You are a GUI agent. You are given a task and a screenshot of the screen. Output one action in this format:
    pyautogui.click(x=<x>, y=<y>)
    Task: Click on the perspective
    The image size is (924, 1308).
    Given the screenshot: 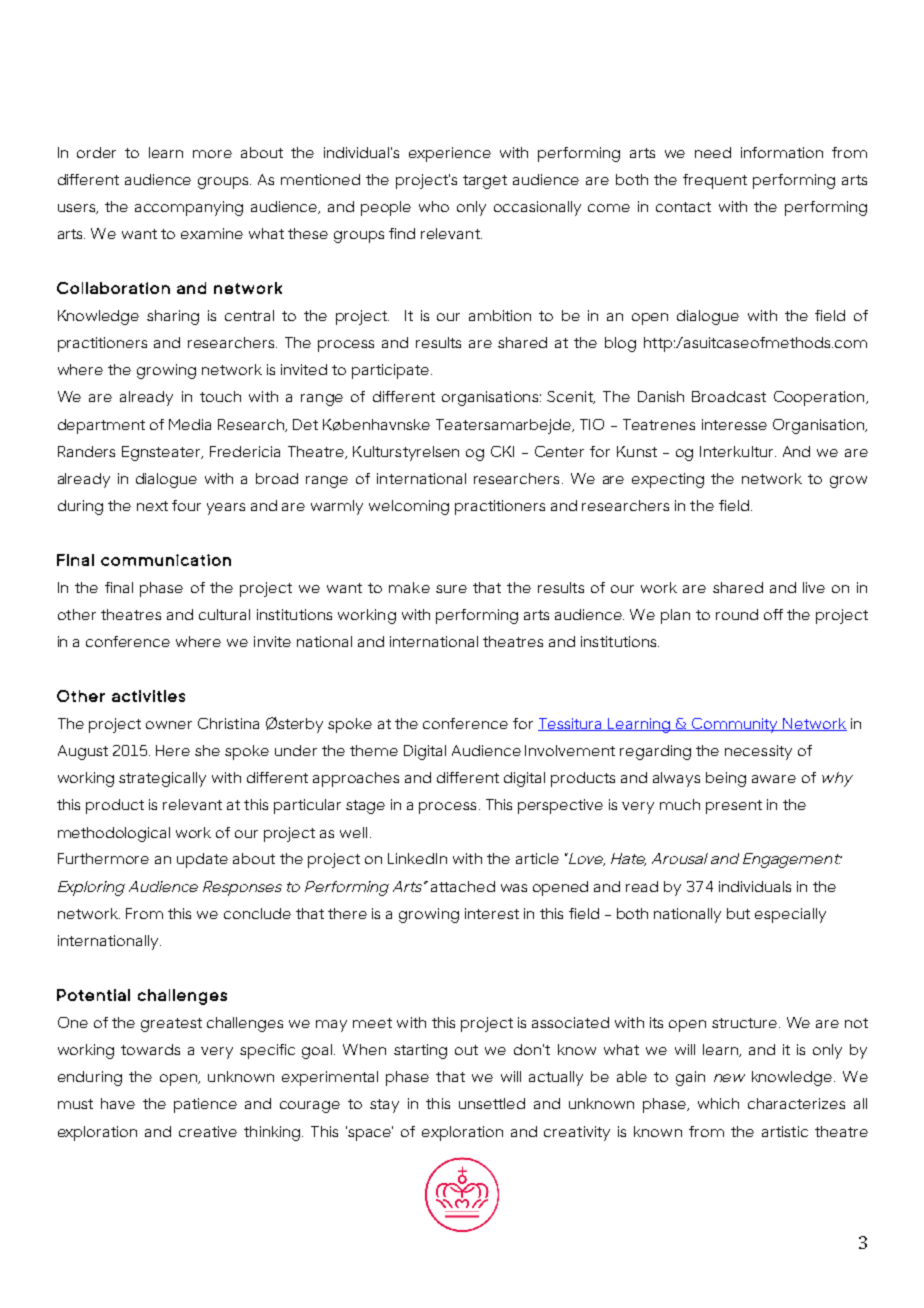 What is the action you would take?
    pyautogui.click(x=560, y=806)
